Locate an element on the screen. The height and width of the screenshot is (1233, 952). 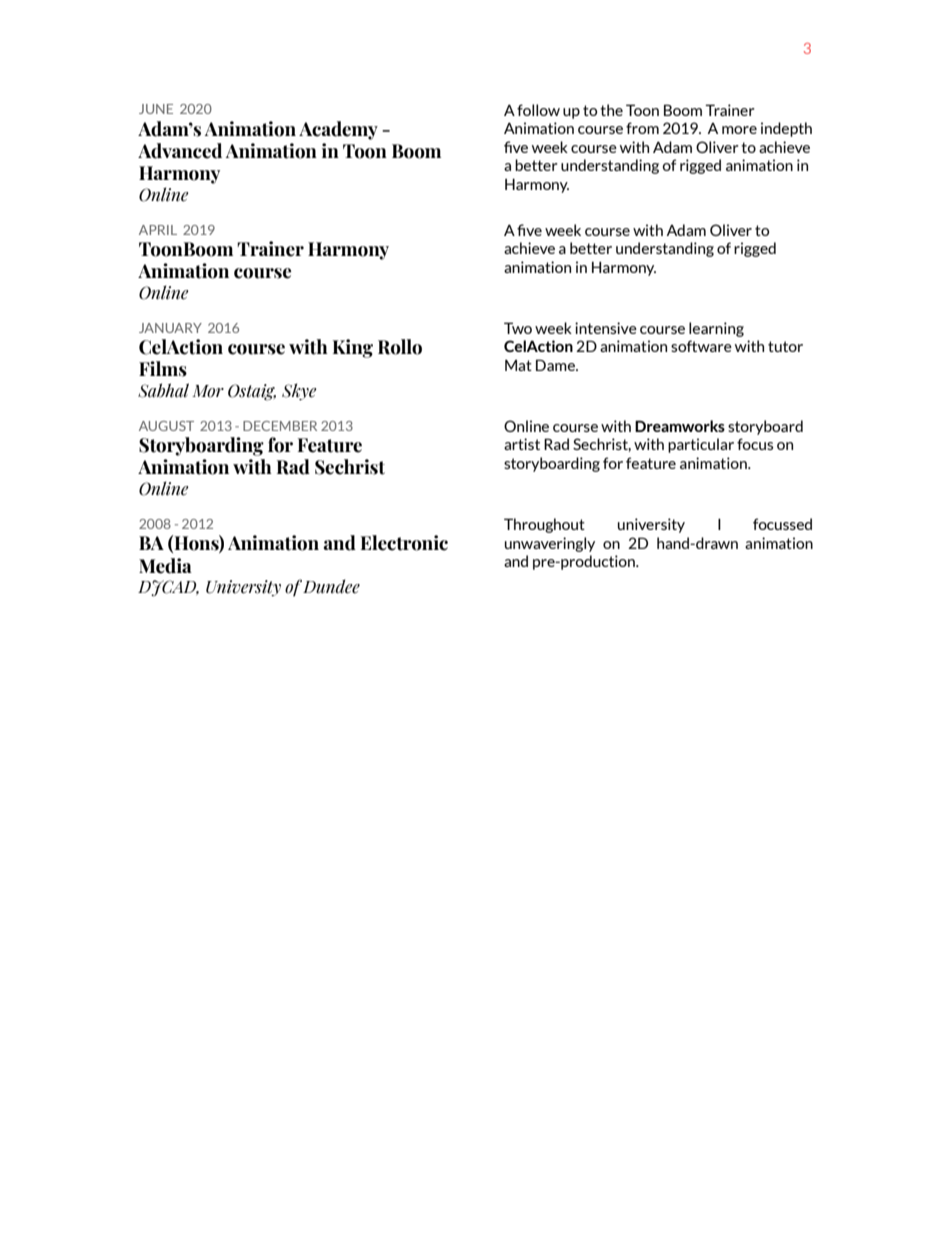
DECEMBER is located at coordinates (280, 426).
